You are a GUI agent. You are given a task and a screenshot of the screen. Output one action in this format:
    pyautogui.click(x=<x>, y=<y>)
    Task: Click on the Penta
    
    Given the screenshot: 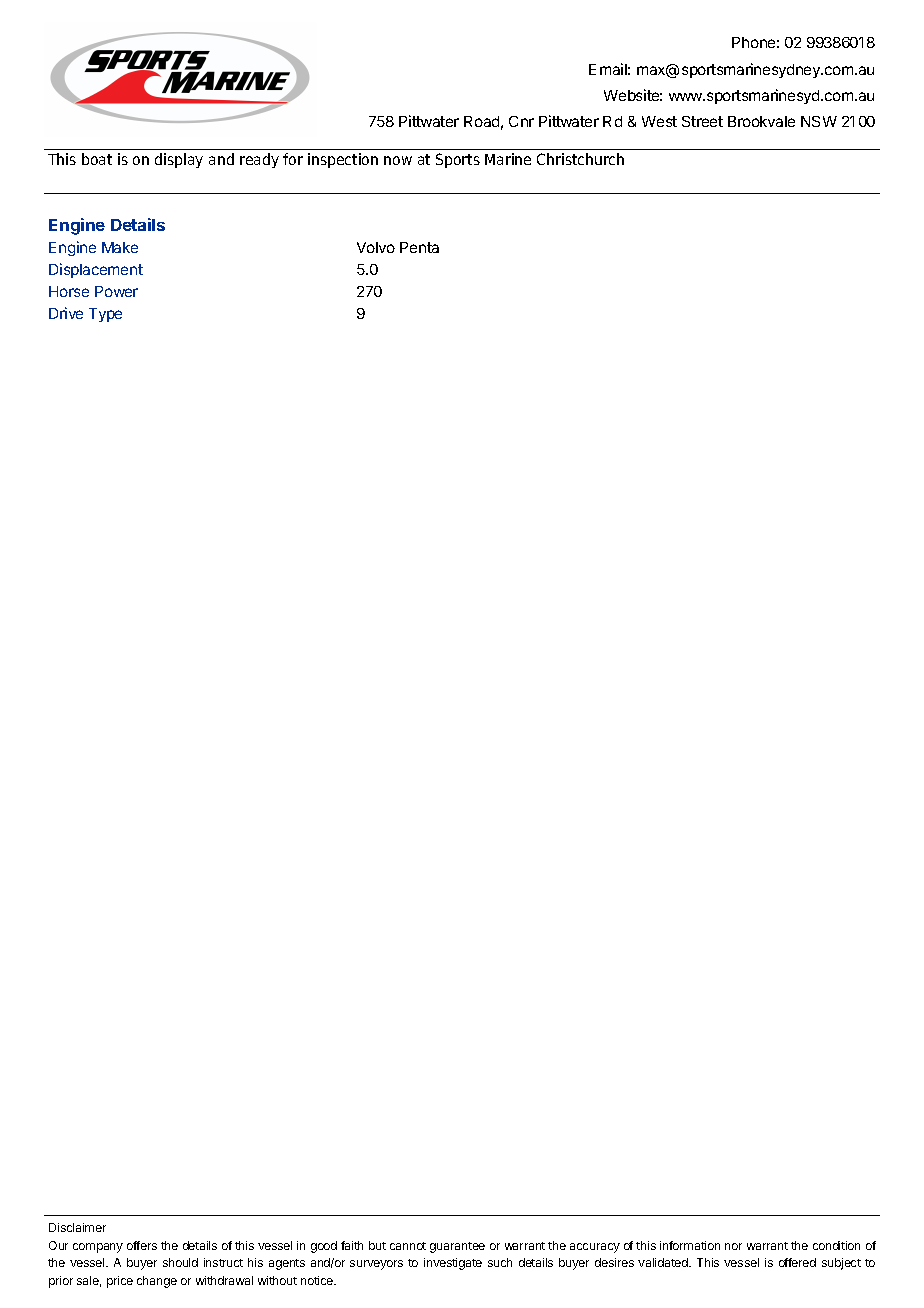 What is the action you would take?
    pyautogui.click(x=419, y=247)
